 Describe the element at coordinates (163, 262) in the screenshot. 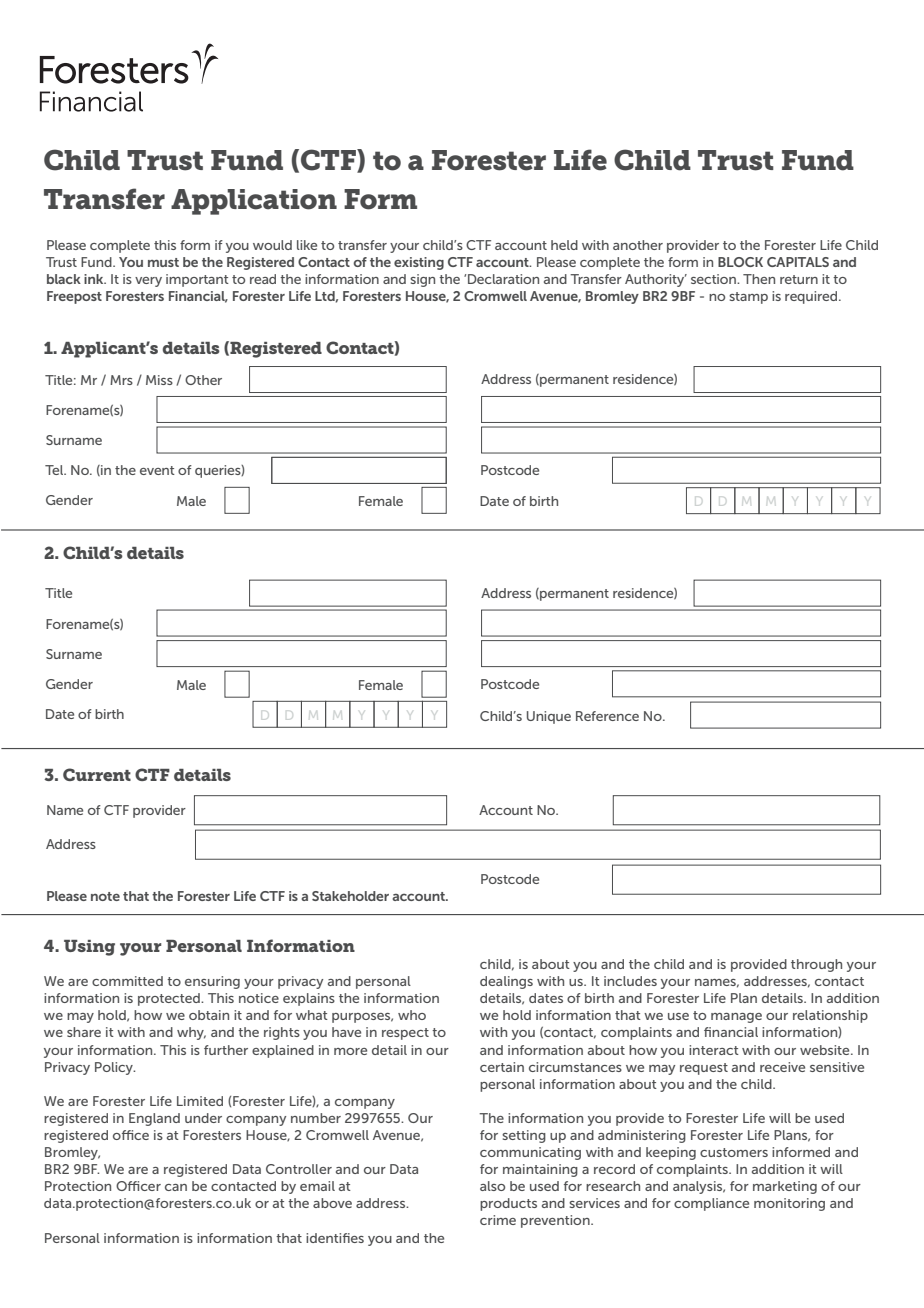

I see `must` at that location.
